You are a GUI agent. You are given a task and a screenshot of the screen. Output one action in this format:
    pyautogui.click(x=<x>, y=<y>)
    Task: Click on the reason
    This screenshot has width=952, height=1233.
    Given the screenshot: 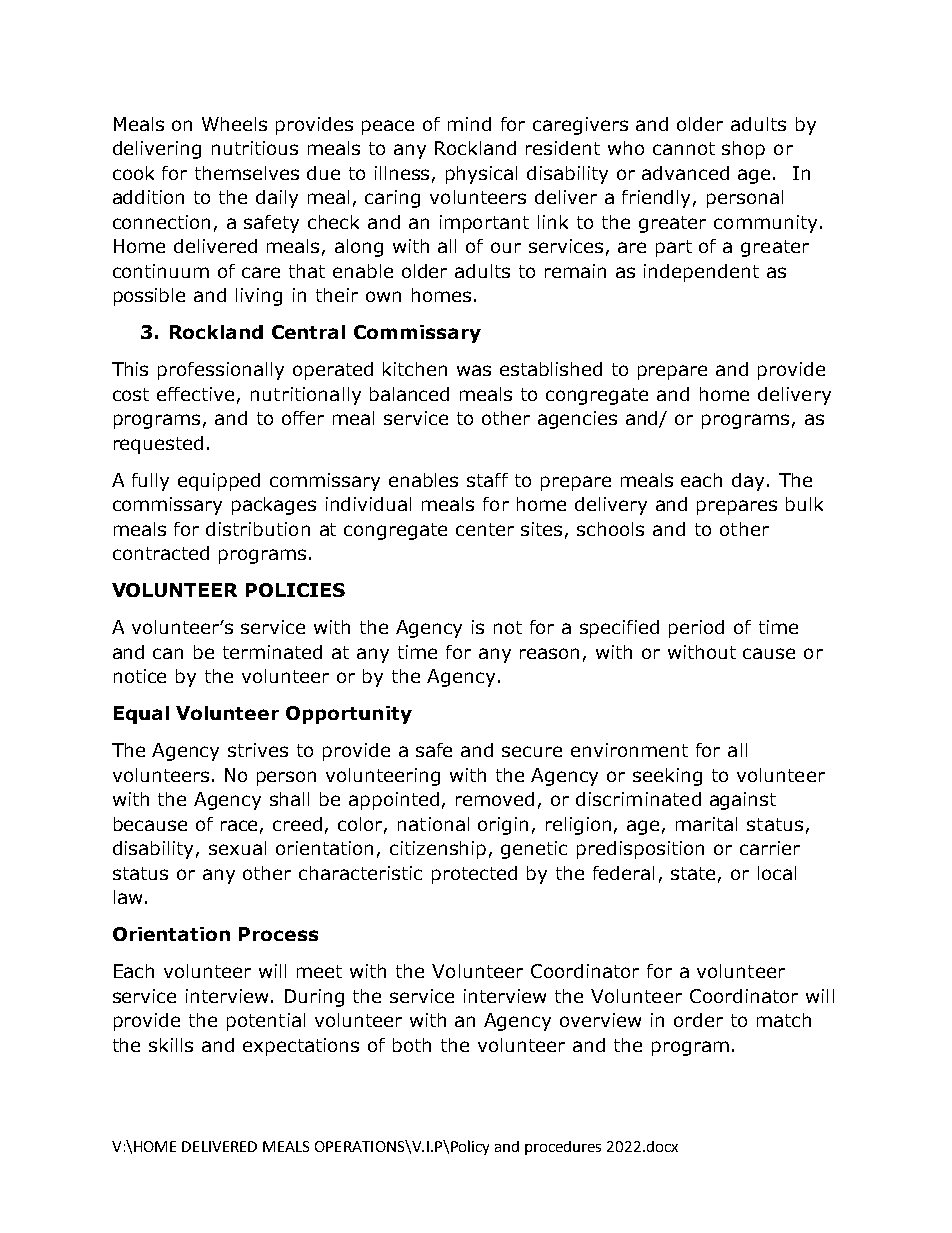 What is the action you would take?
    pyautogui.click(x=549, y=653)
